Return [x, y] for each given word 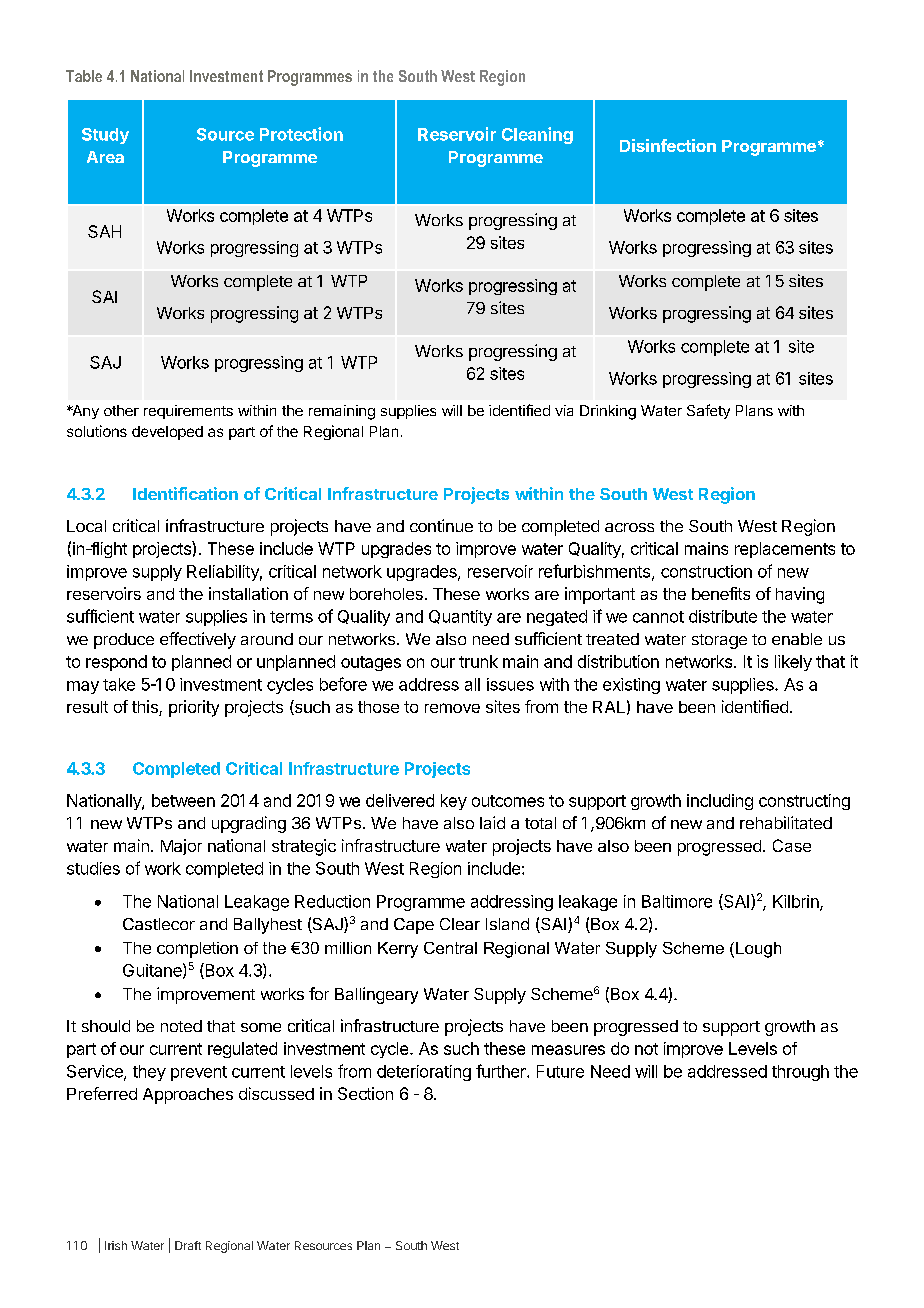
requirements [188, 412]
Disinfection [668, 145]
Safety [708, 411]
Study [105, 136]
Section [365, 1093]
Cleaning [537, 135]
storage [719, 641]
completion [197, 950]
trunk [478, 661]
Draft [188, 1245]
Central [450, 948]
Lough [758, 950]
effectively [198, 640]
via [564, 410]
